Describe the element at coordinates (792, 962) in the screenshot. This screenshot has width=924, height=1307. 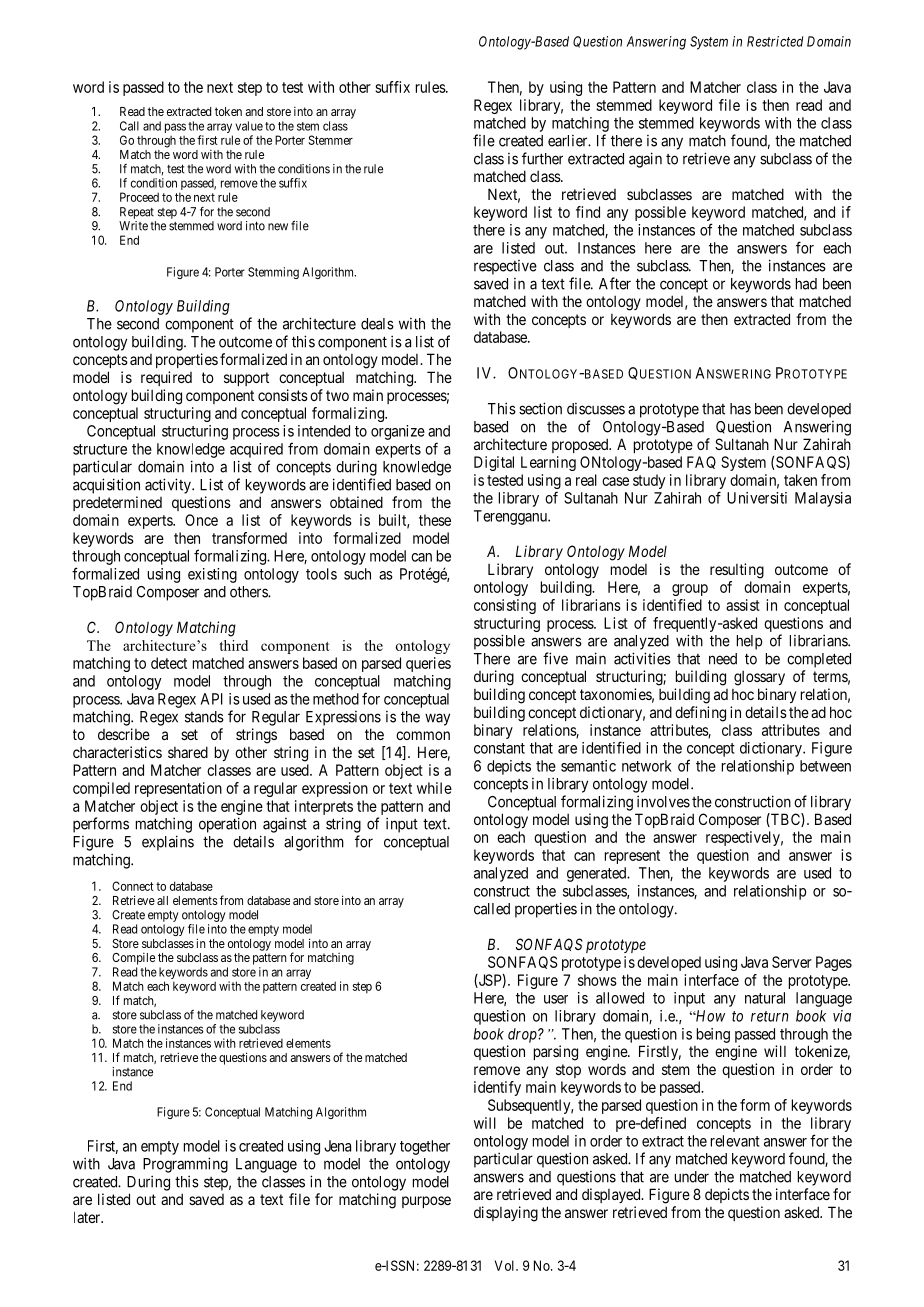
I see `Server` at that location.
